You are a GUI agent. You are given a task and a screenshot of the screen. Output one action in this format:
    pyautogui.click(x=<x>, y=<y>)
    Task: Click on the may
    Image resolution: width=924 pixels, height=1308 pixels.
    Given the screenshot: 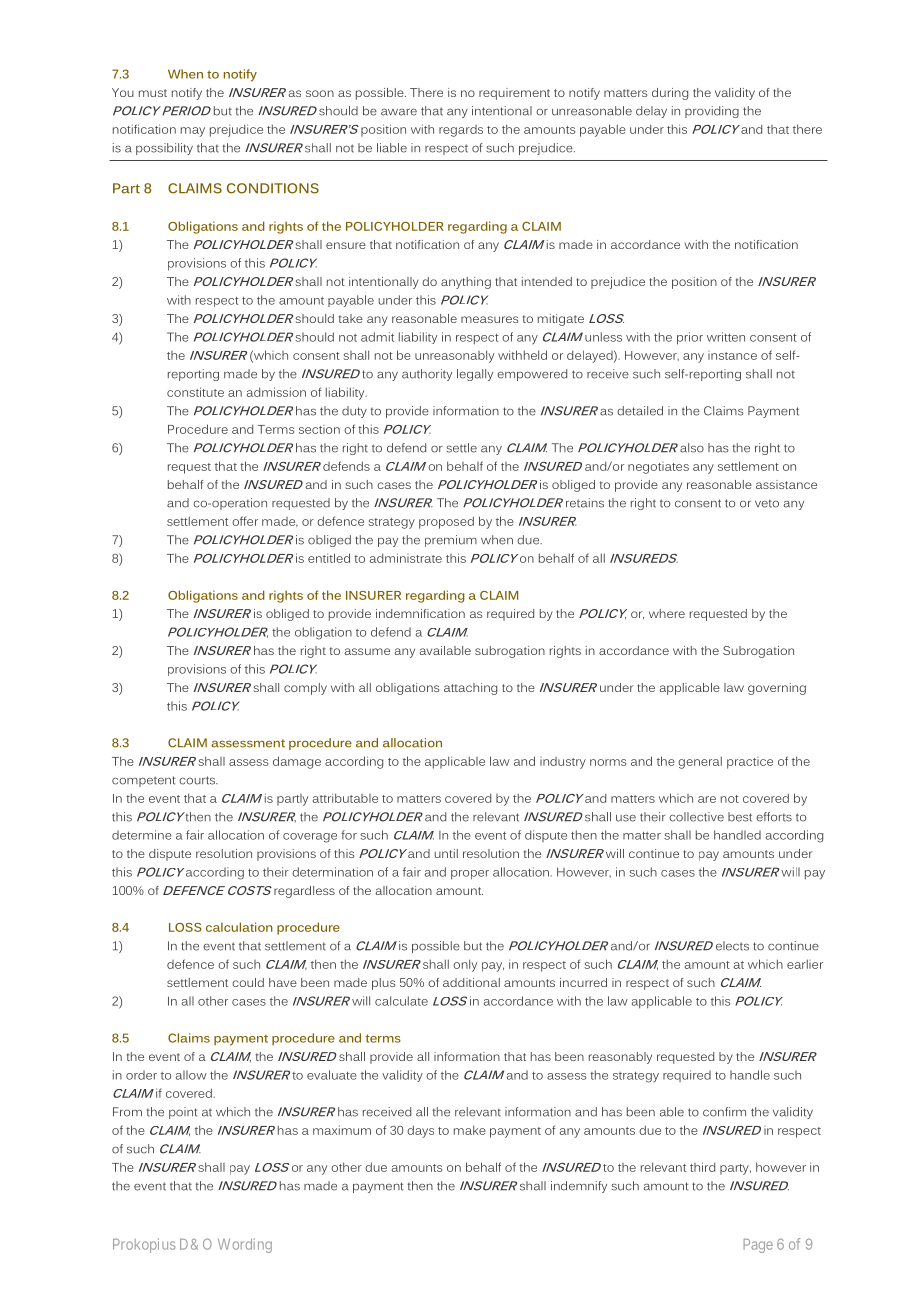 What is the action you would take?
    pyautogui.click(x=193, y=132)
